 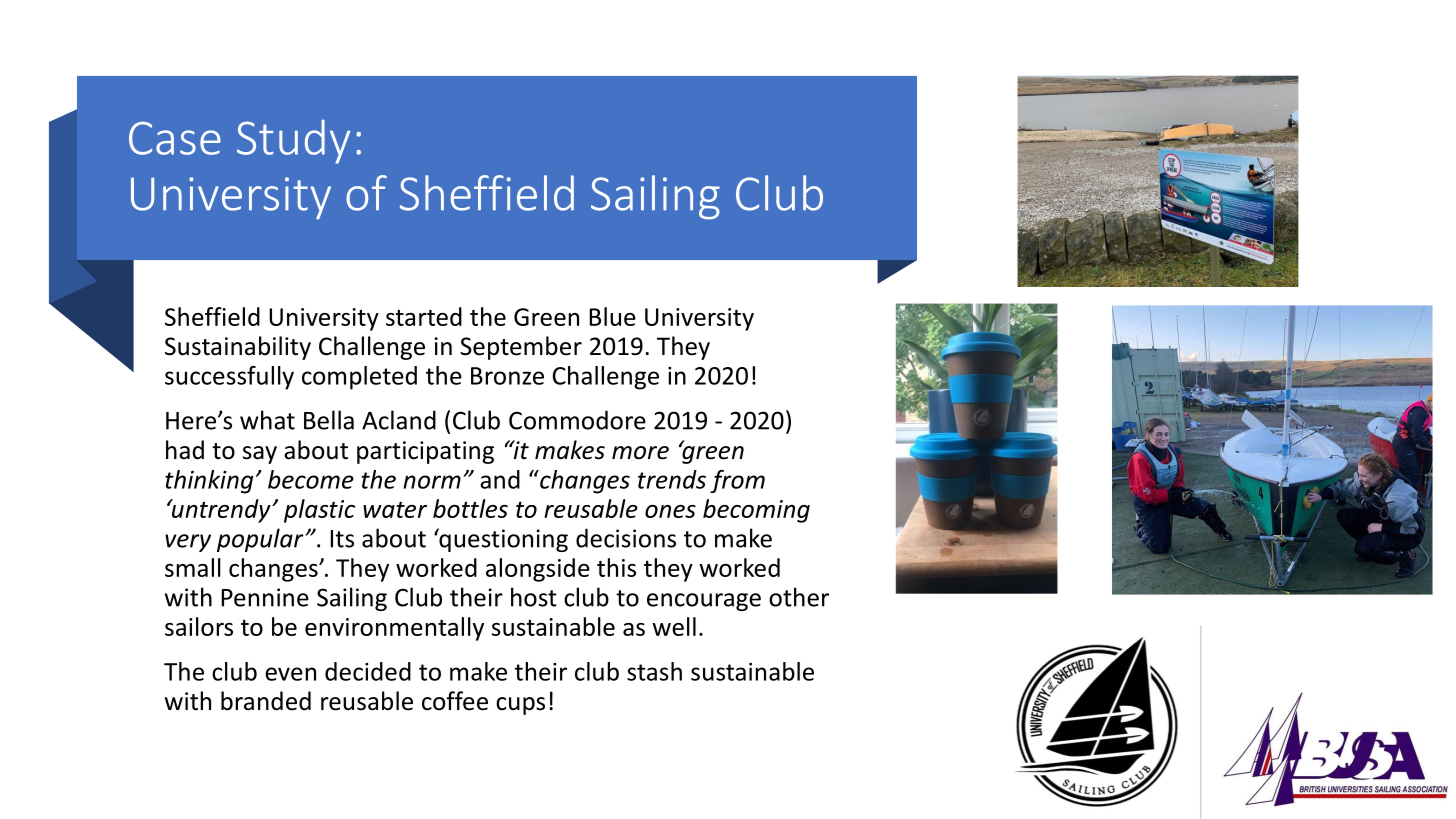 What do you see at coordinates (612, 316) in the screenshot?
I see `Blue` at bounding box center [612, 316].
